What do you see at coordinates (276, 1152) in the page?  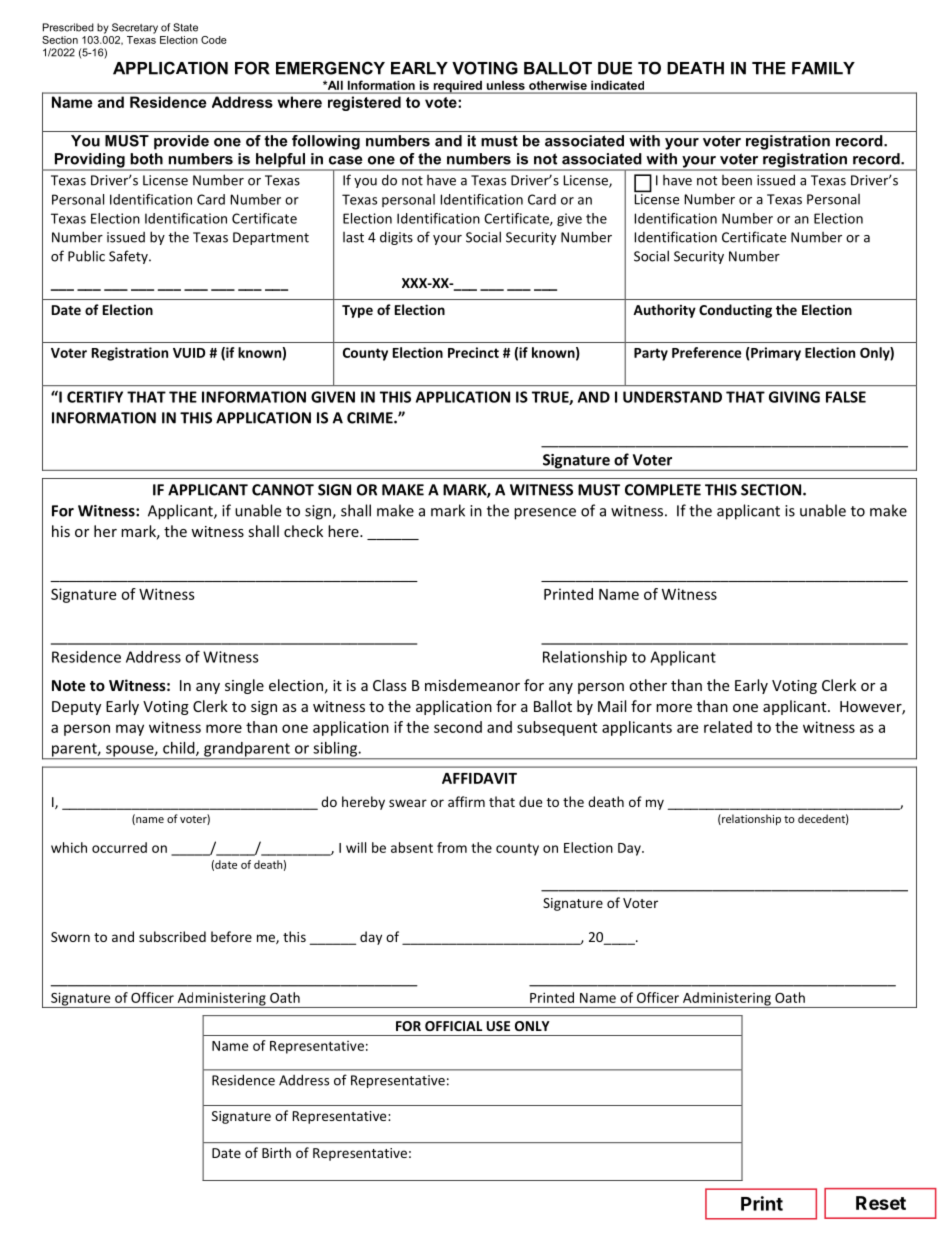 I see `Birth` at bounding box center [276, 1152].
